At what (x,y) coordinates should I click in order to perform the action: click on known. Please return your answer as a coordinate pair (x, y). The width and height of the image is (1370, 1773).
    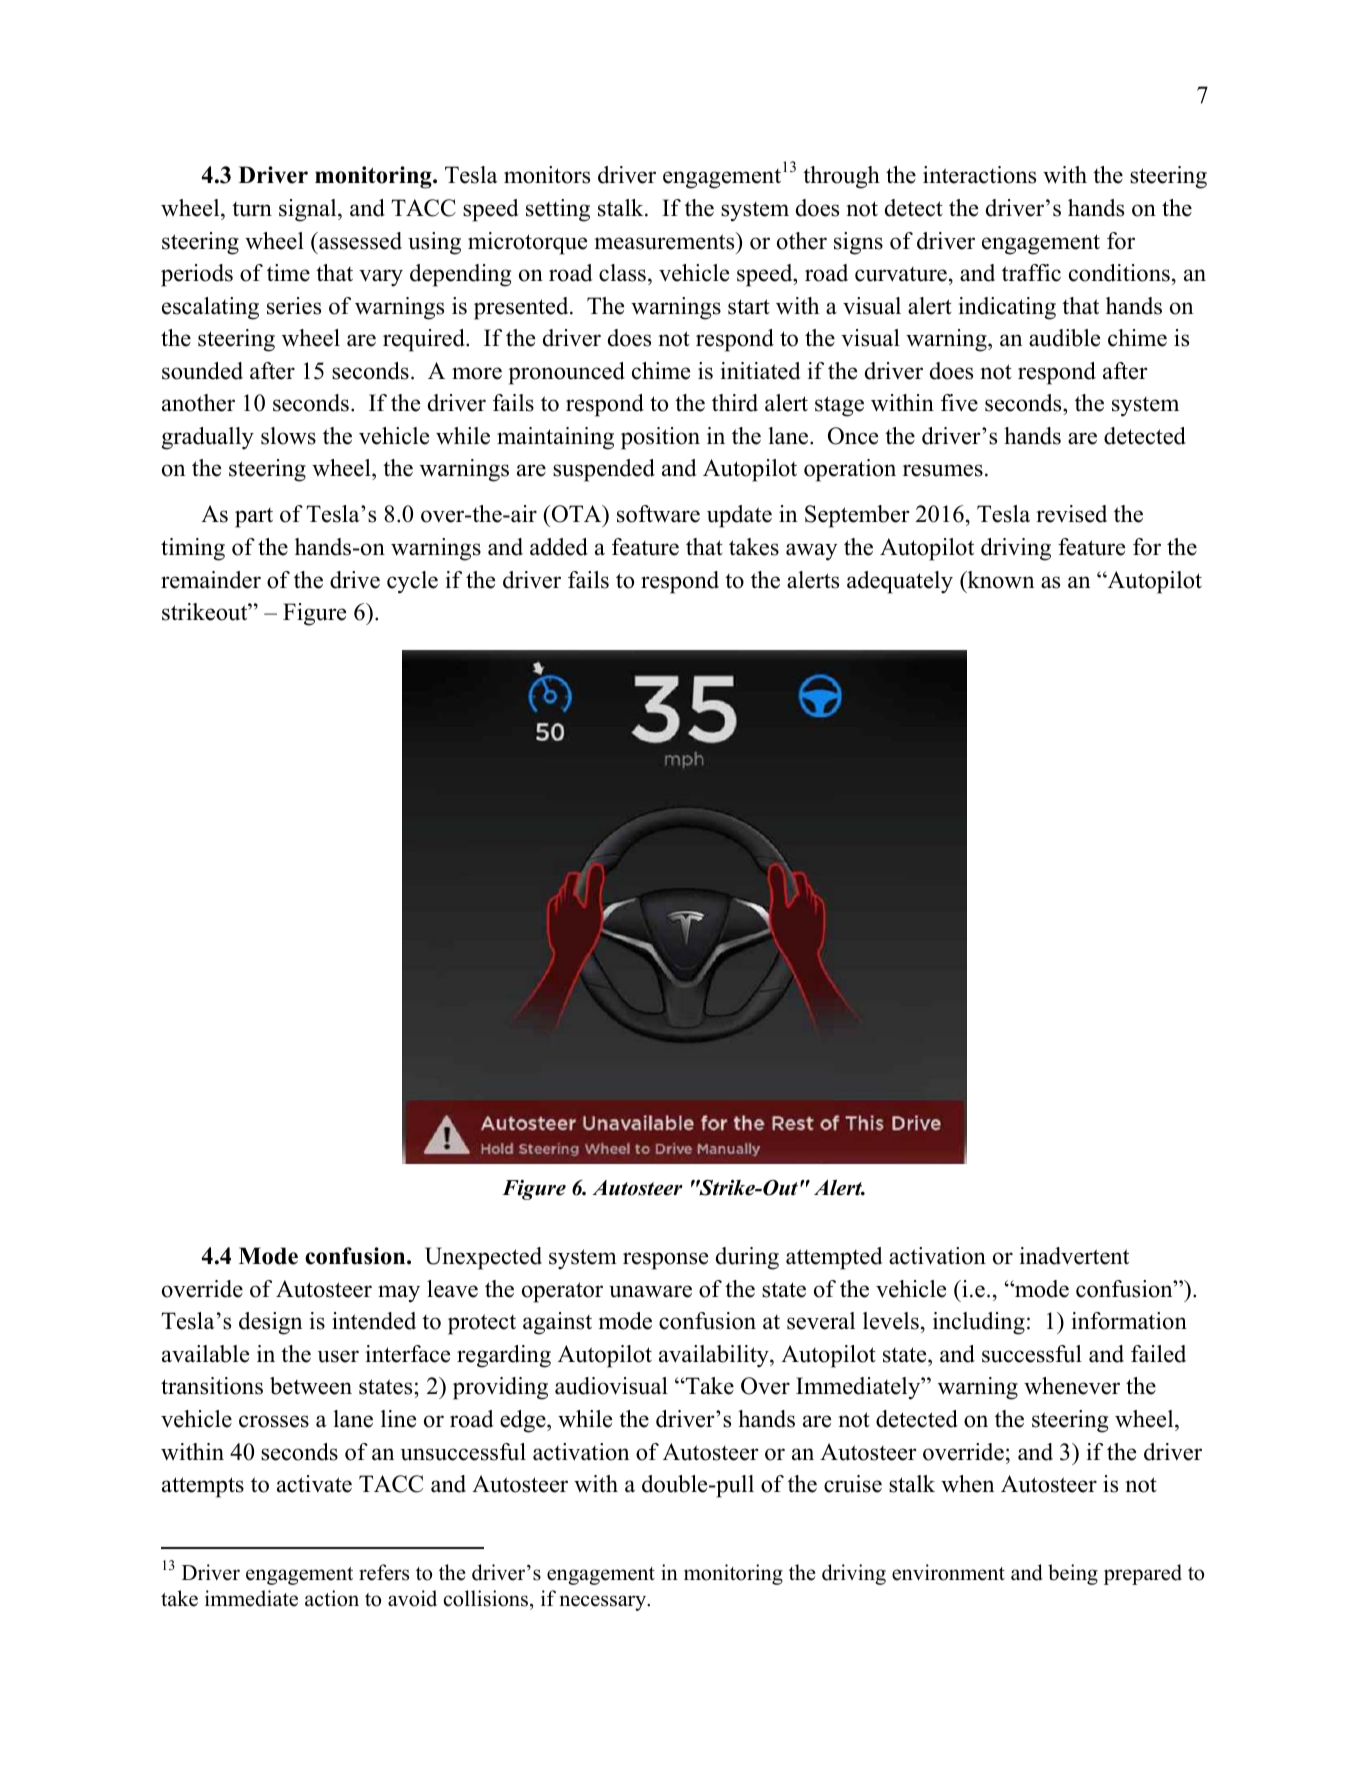
    Looking at the image, I should click on (1000, 580).
